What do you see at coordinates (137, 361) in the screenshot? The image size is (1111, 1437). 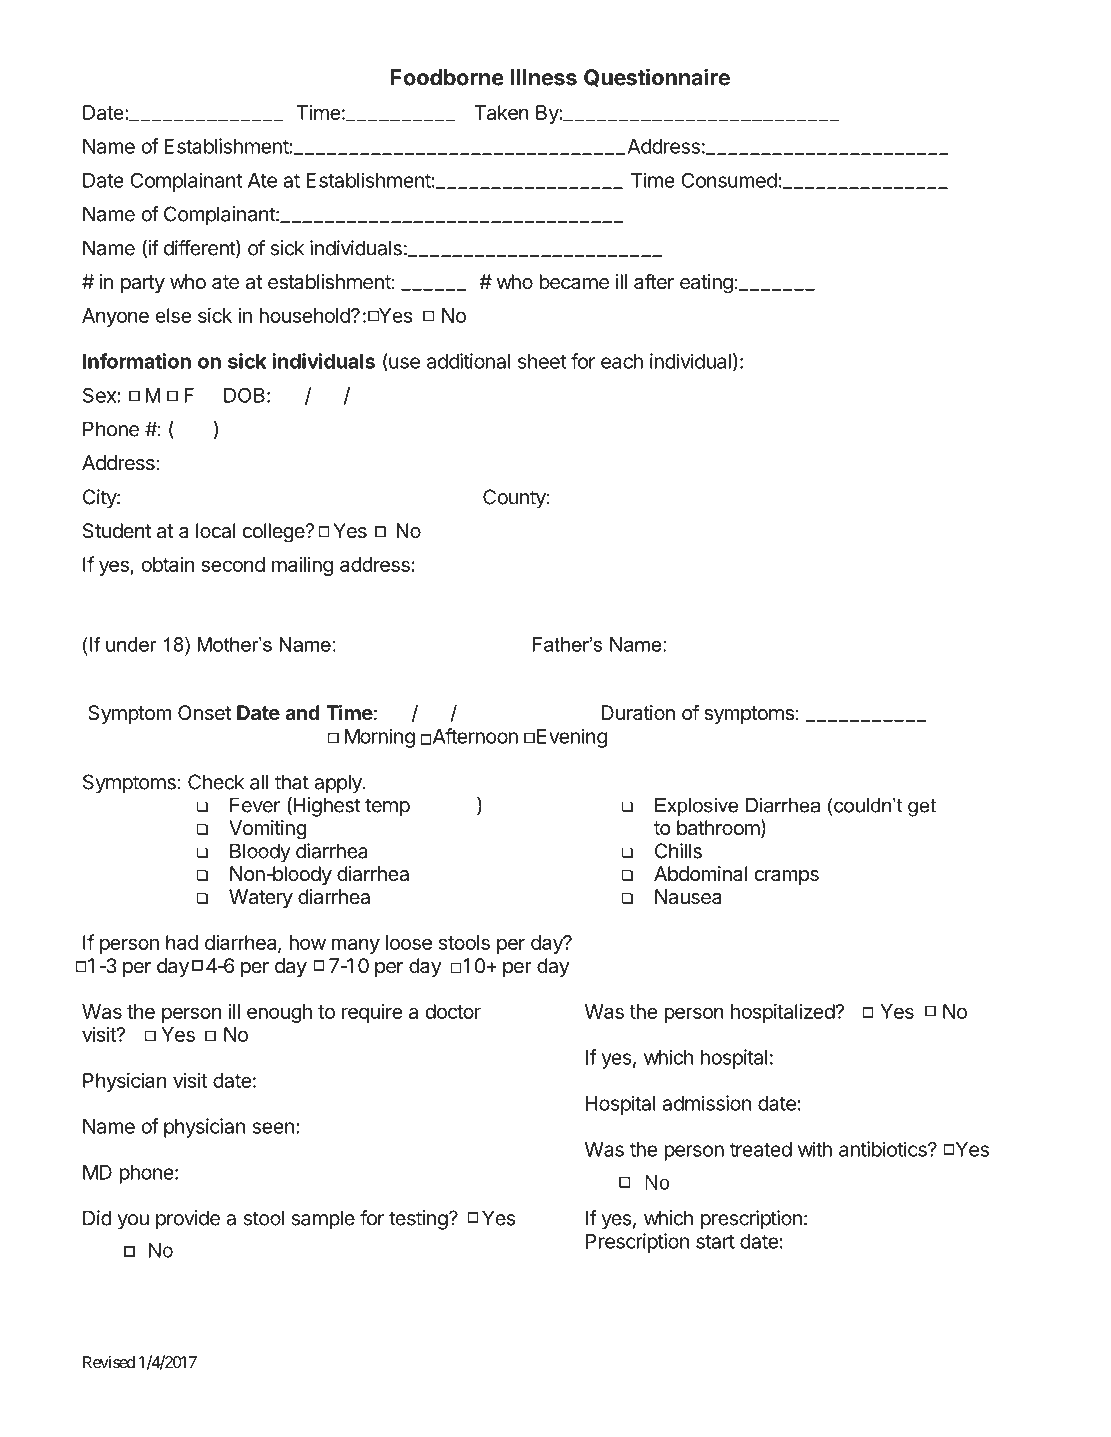 I see `Information` at bounding box center [137, 361].
